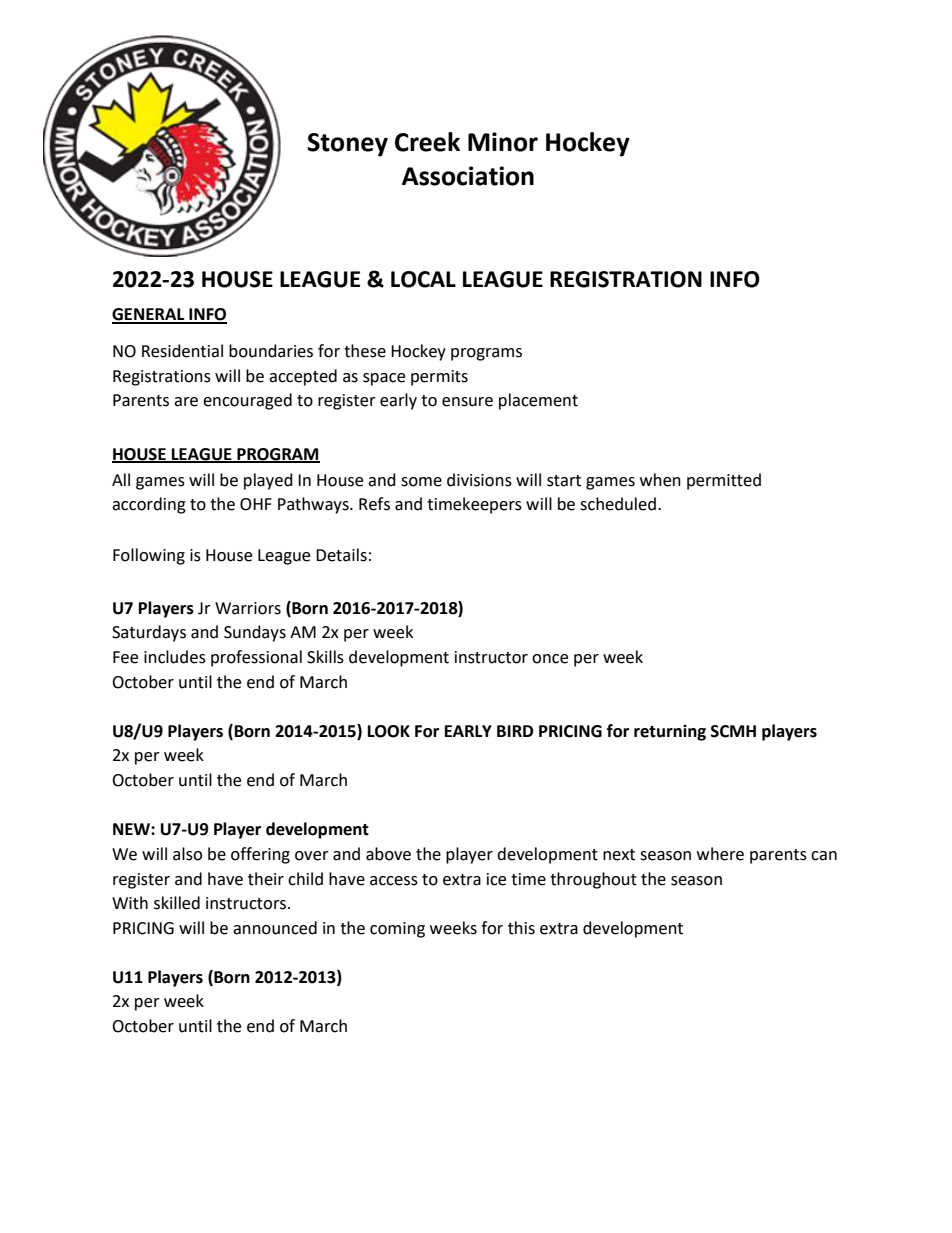 Image resolution: width=952 pixels, height=1233 pixels. What do you see at coordinates (149, 556) in the image?
I see `Following` at bounding box center [149, 556].
